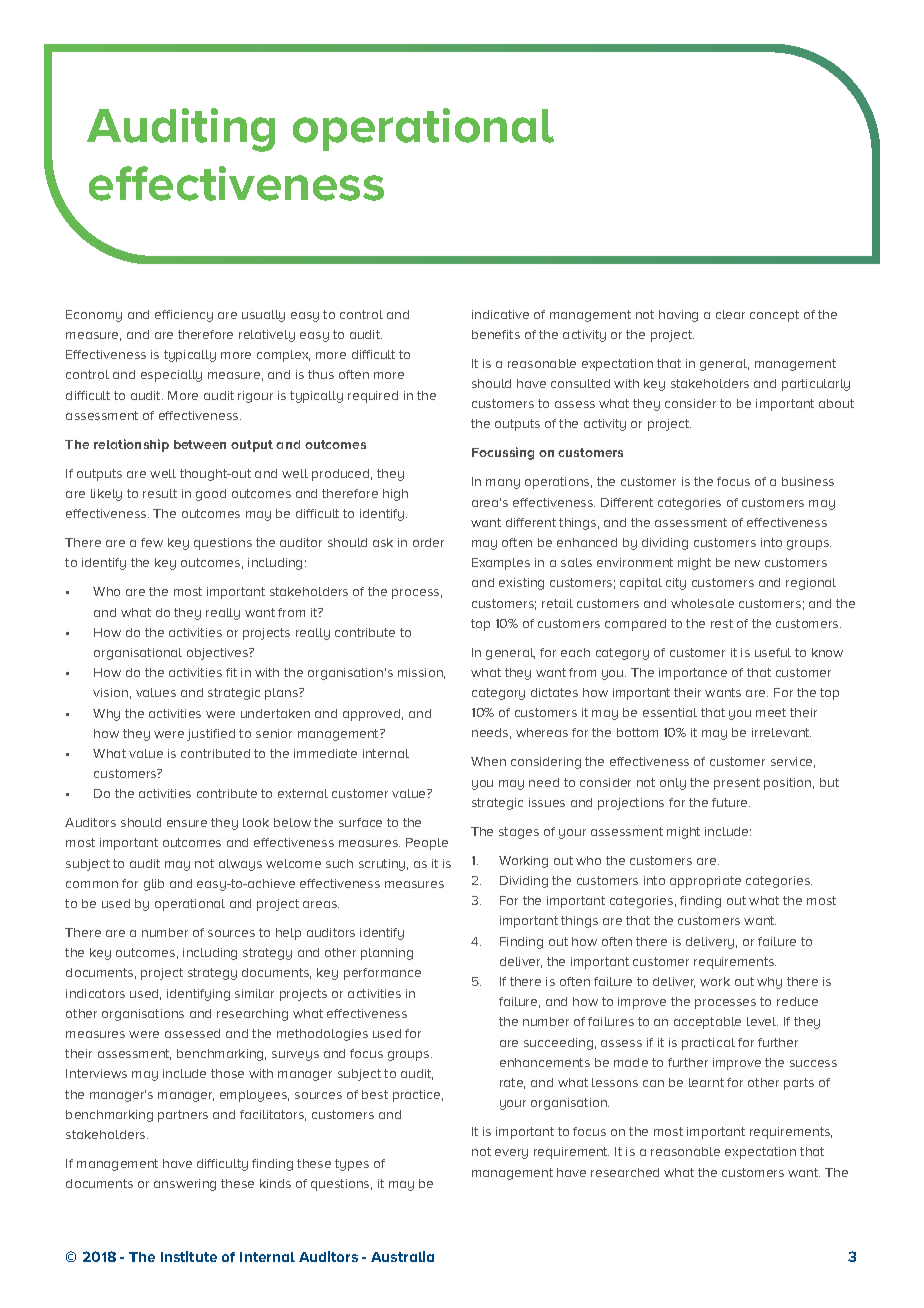  What do you see at coordinates (705, 882) in the screenshot?
I see `appropriate` at bounding box center [705, 882].
